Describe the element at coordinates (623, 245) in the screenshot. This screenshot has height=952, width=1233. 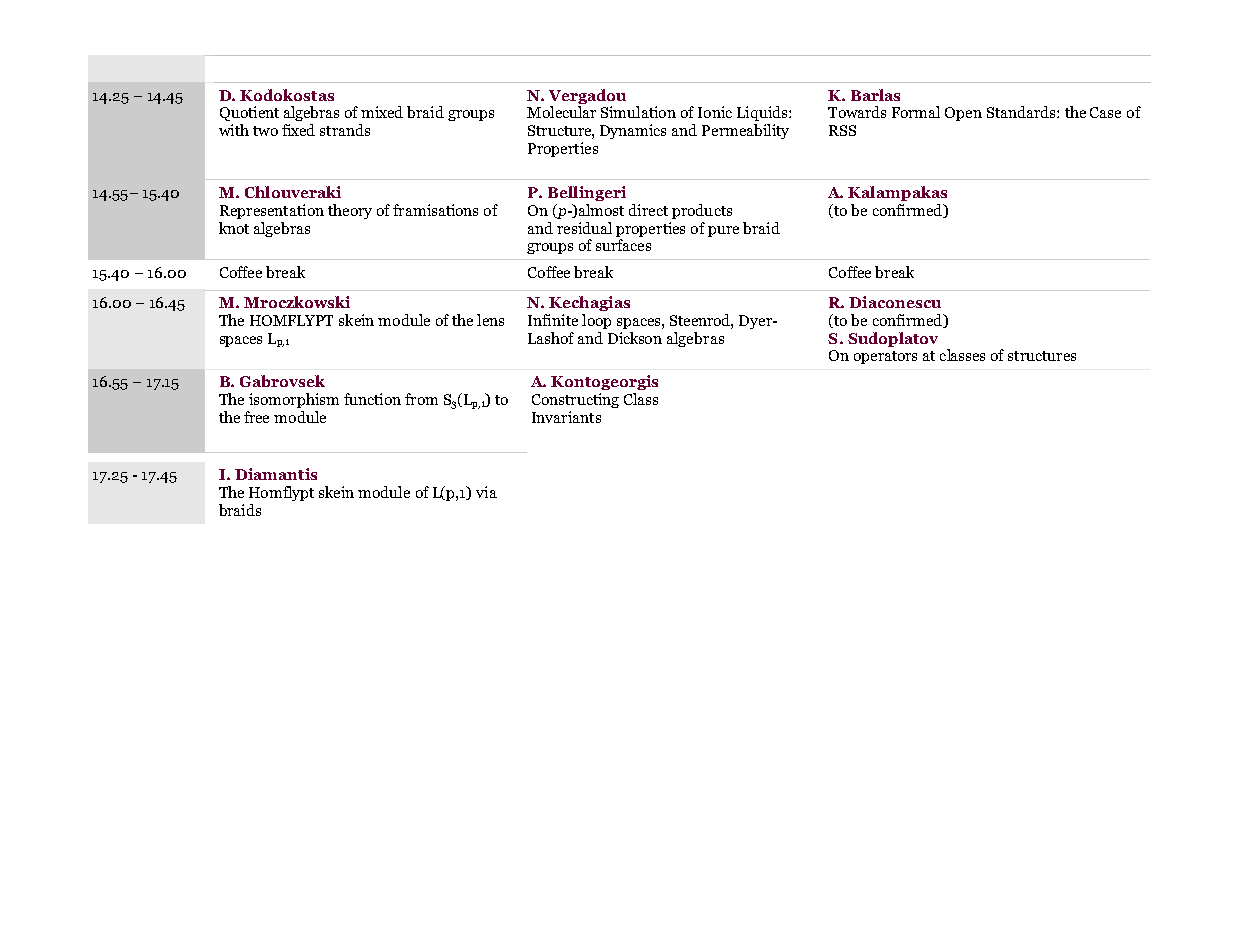
I see `surfaces` at that location.
